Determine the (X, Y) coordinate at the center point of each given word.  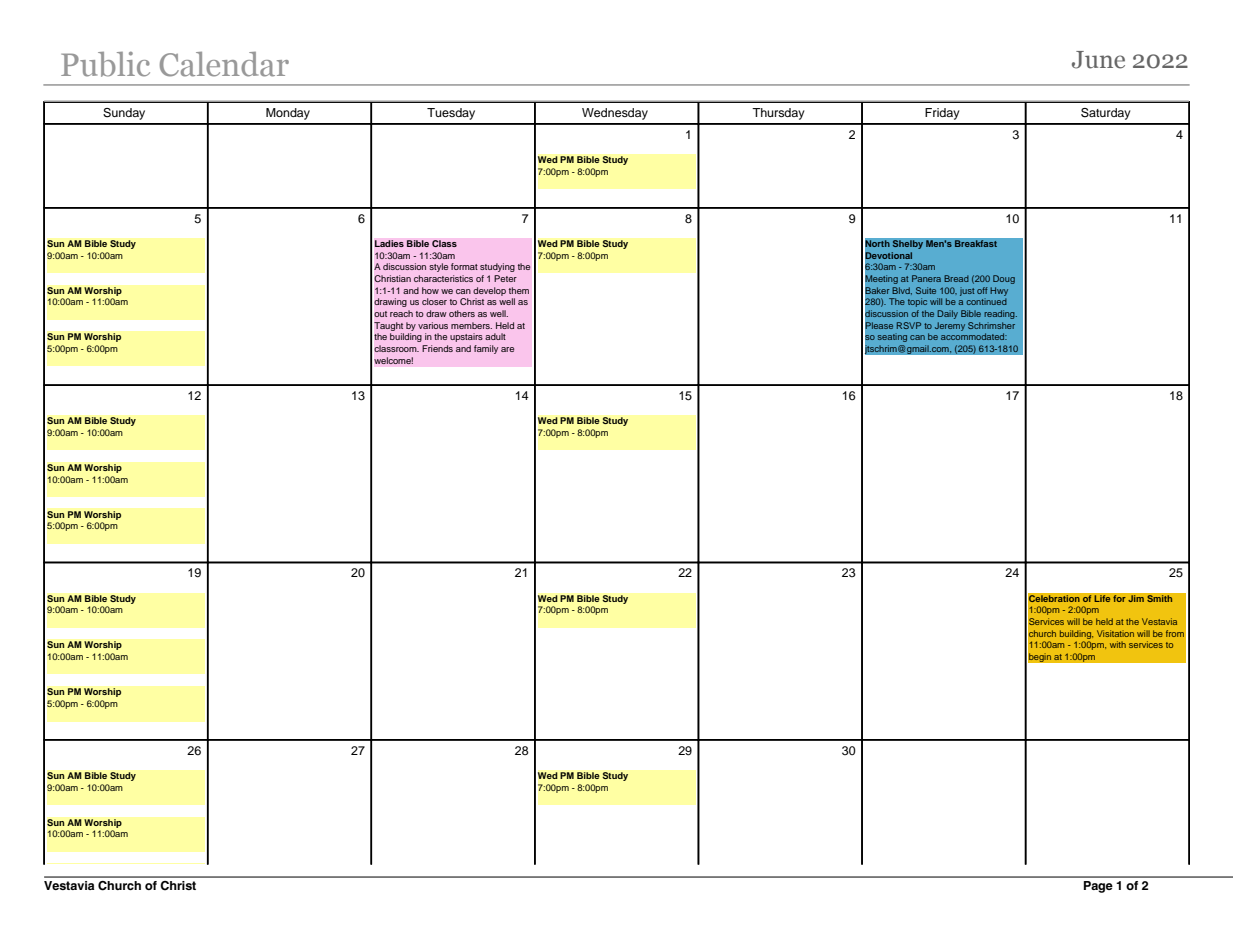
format (464, 266)
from (1175, 633)
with (1118, 644)
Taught (388, 326)
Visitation (1115, 633)
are (507, 349)
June (1098, 60)
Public (105, 64)
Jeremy (950, 326)
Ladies (389, 244)
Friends (437, 348)
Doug (1004, 279)
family (486, 349)
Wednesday (615, 114)
